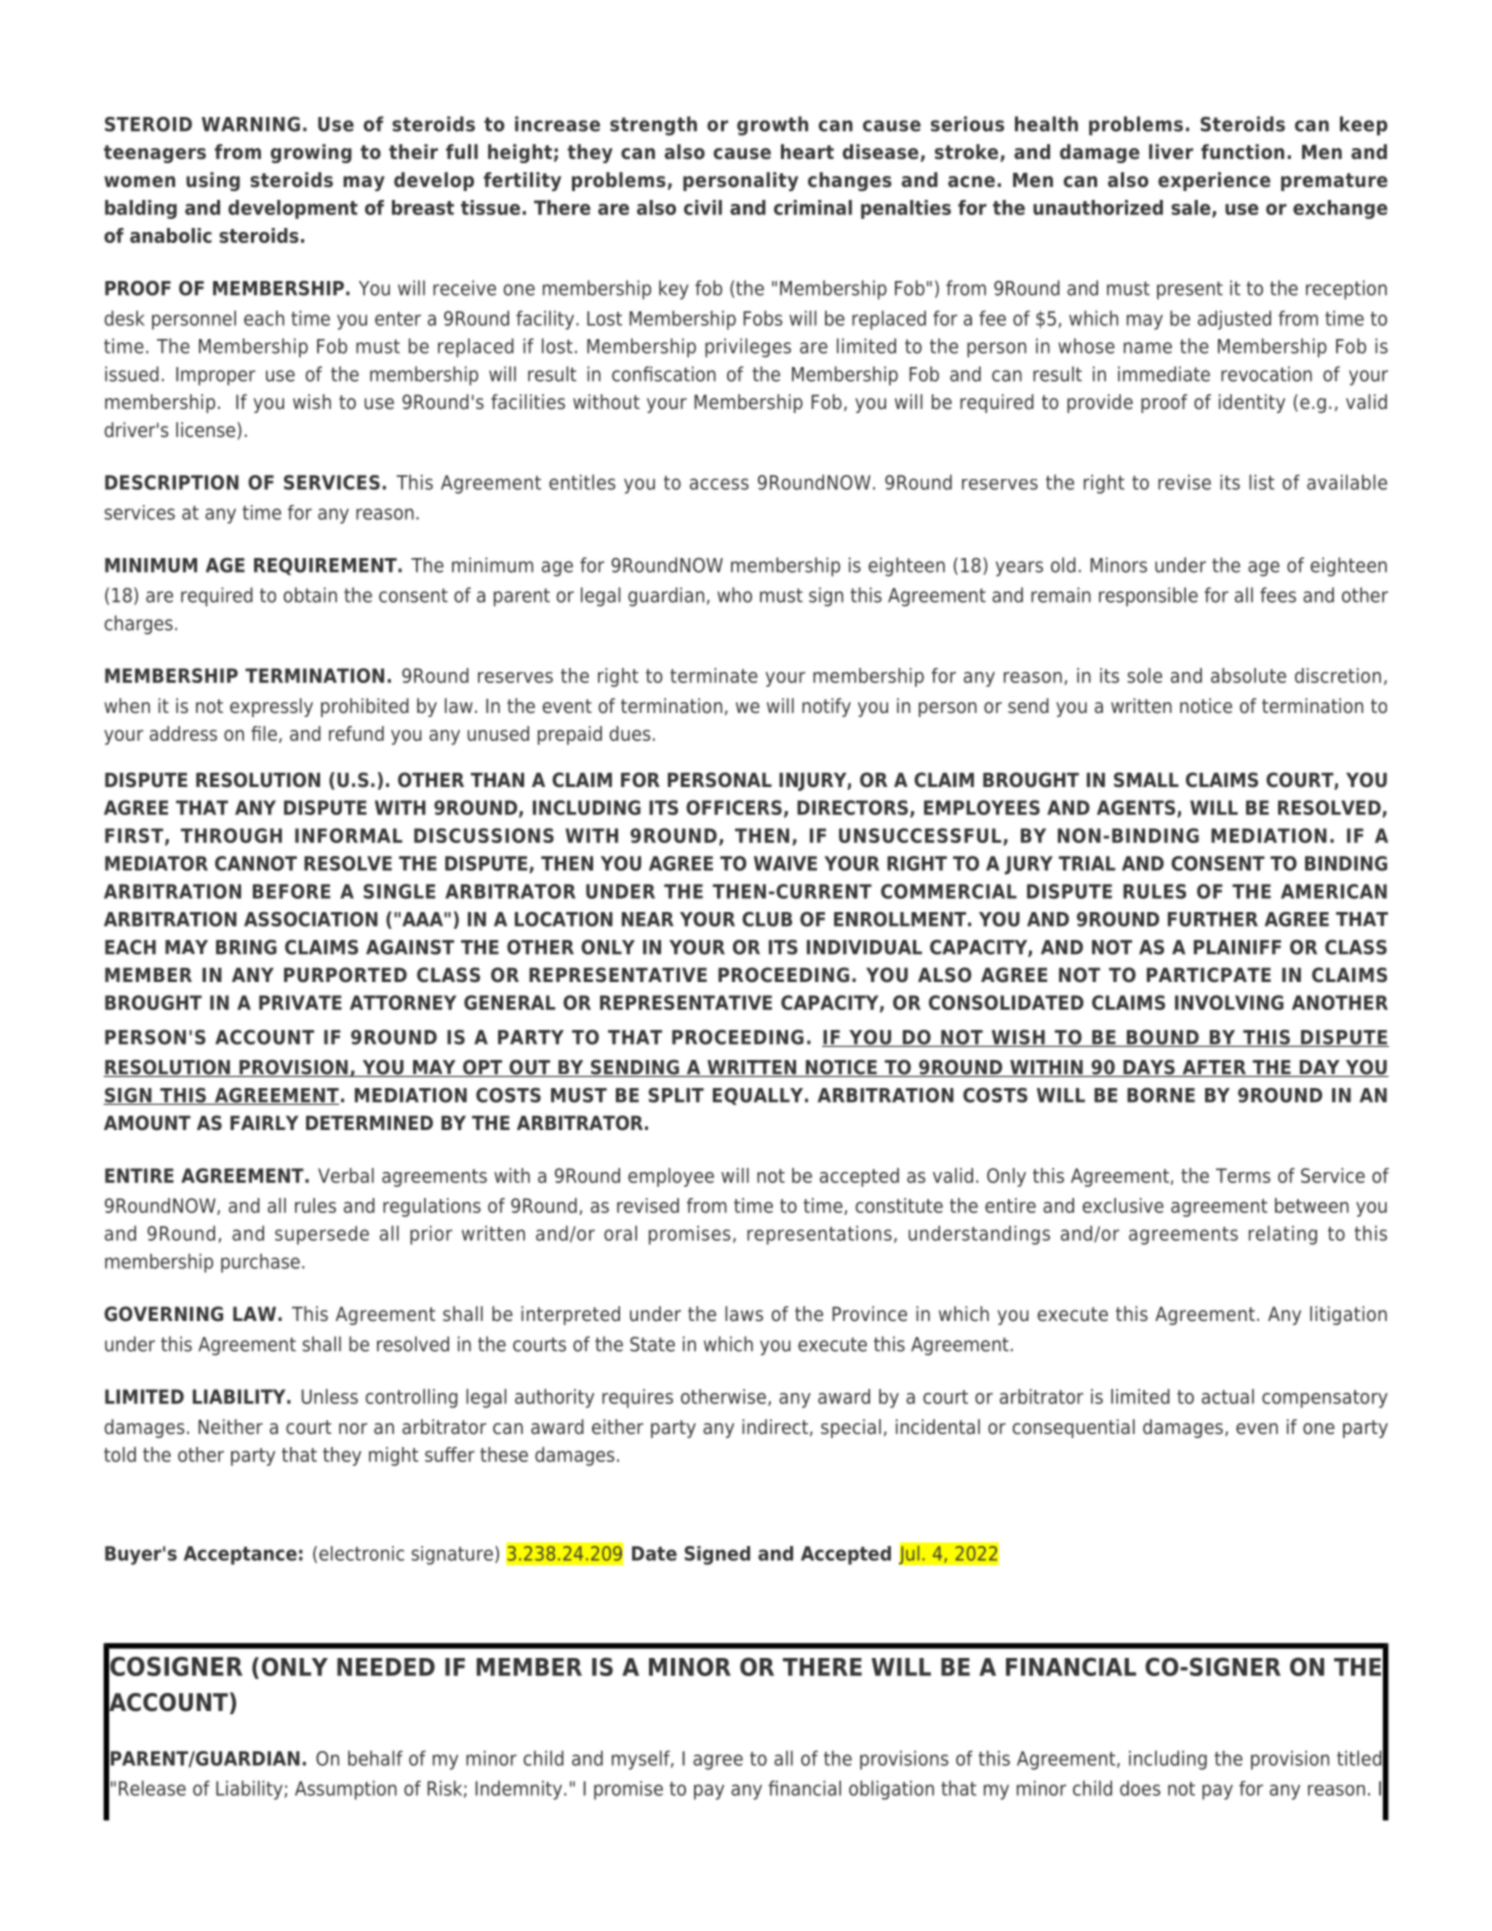 The width and height of the image is (1492, 1931). What do you see at coordinates (1146, 780) in the image?
I see `SMALL` at bounding box center [1146, 780].
